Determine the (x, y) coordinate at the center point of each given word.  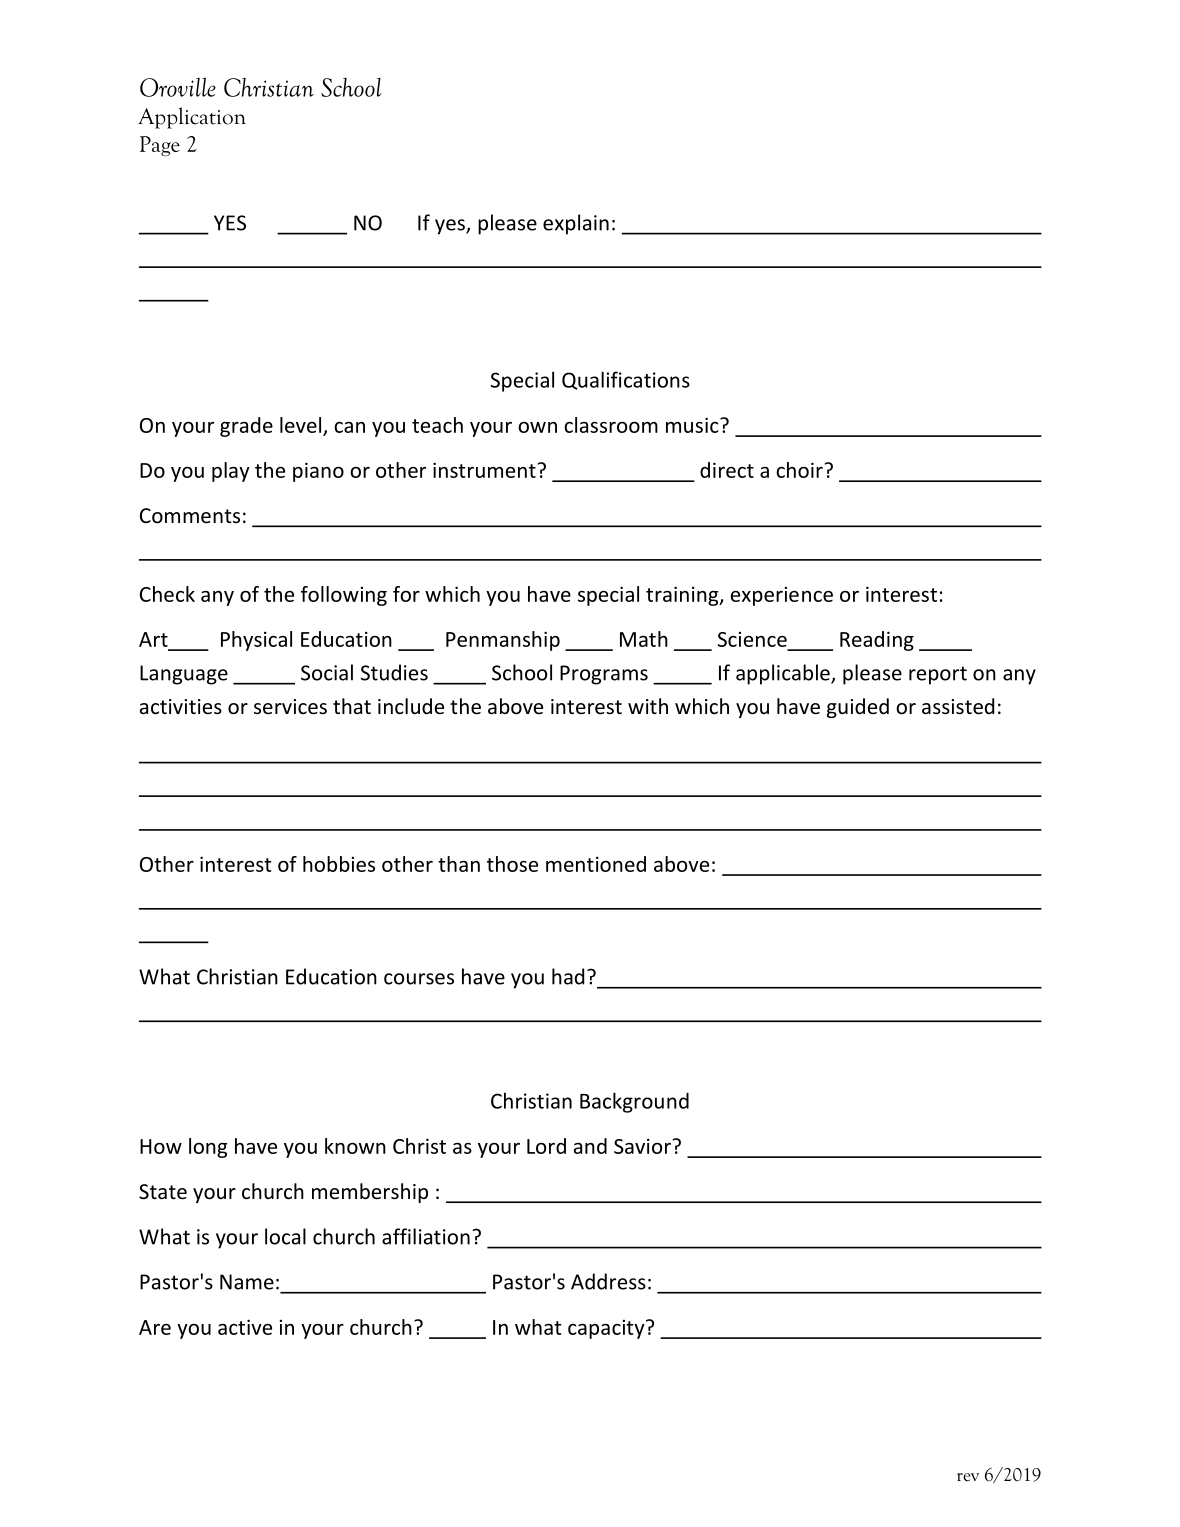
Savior (642, 1146)
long (208, 1148)
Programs (604, 675)
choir (799, 470)
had (568, 976)
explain (576, 224)
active (245, 1327)
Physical (256, 641)
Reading (877, 641)
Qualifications (626, 380)
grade (246, 427)
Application (192, 118)
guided (858, 708)
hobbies (339, 864)
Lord (546, 1146)
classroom (611, 425)
